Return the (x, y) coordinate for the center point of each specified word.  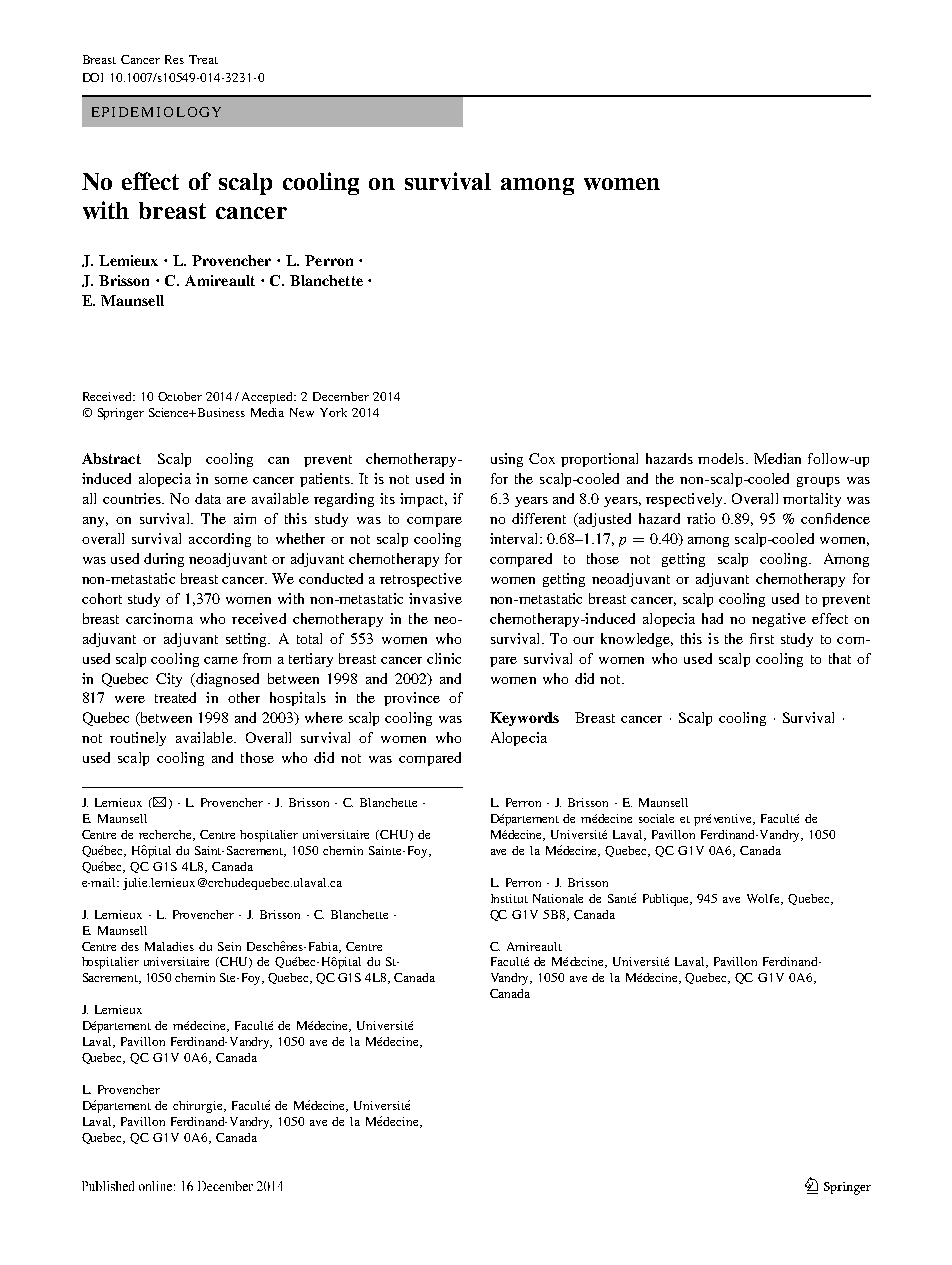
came (221, 660)
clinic (444, 658)
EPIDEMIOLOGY (156, 112)
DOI (93, 77)
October (180, 396)
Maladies (169, 946)
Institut (509, 898)
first (762, 638)
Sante (622, 898)
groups (818, 482)
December (341, 396)
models (721, 458)
